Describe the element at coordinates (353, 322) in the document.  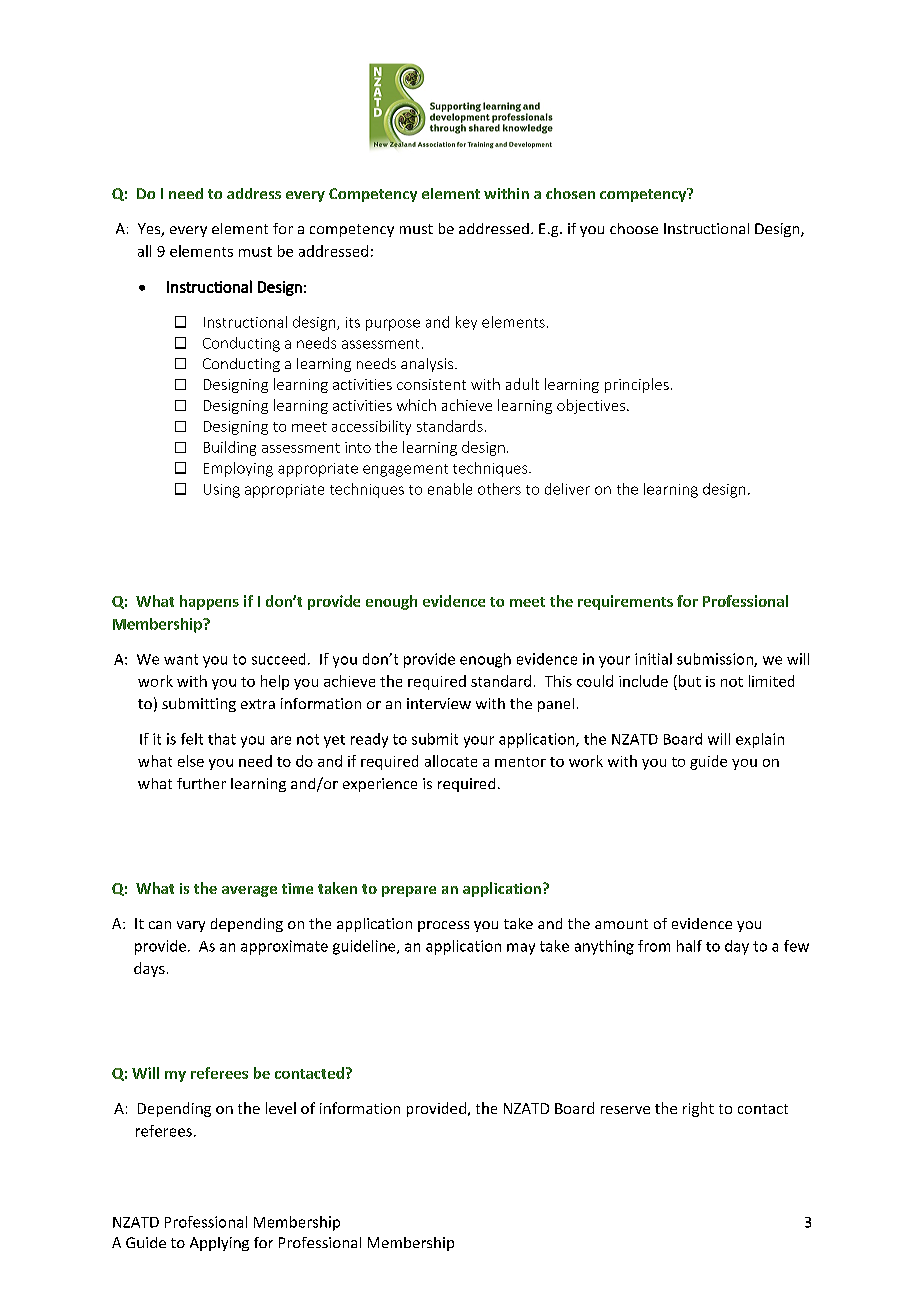
I see `its` at that location.
